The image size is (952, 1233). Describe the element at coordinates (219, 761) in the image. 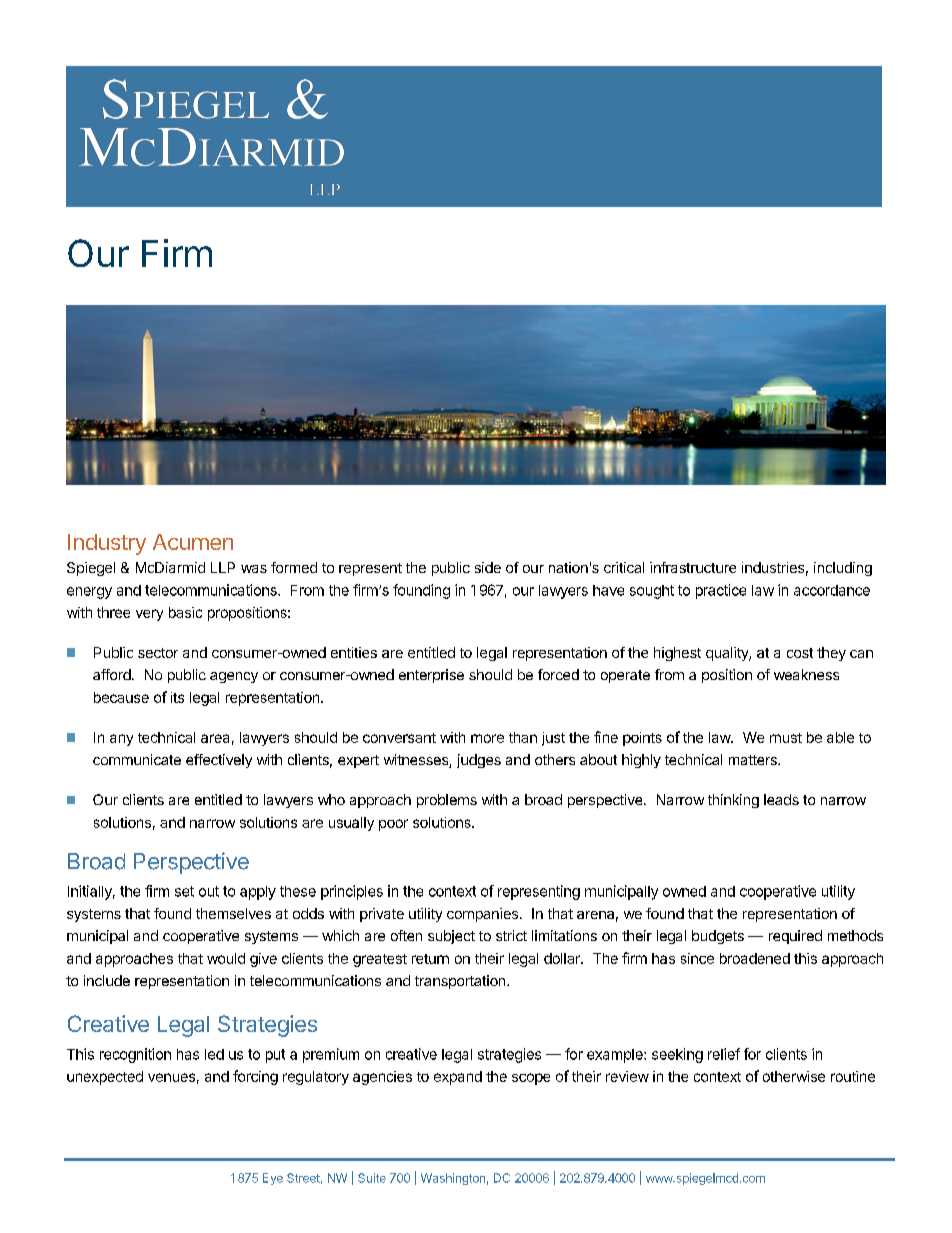

I see `effectively` at that location.
